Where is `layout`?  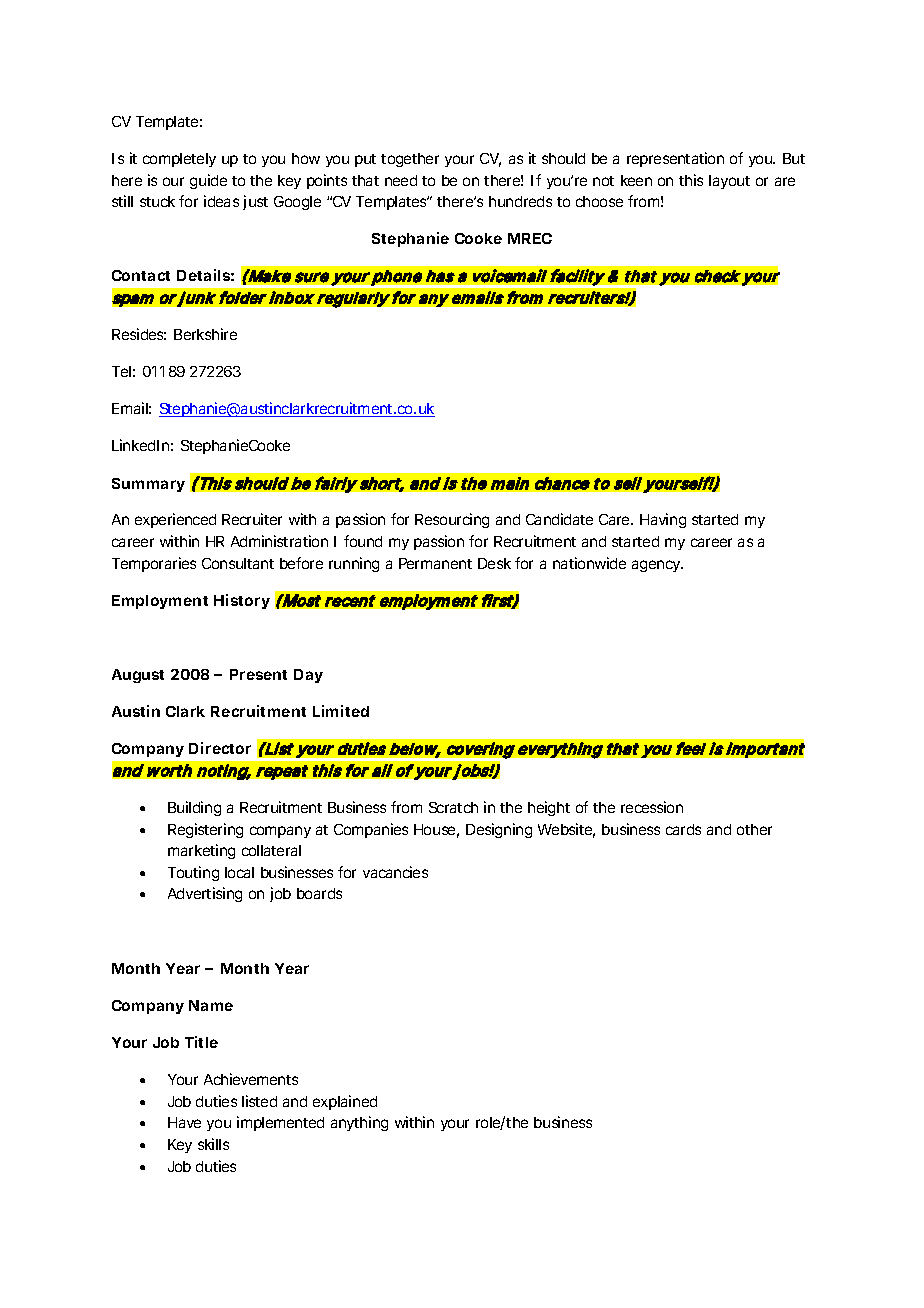 layout is located at coordinates (729, 182).
